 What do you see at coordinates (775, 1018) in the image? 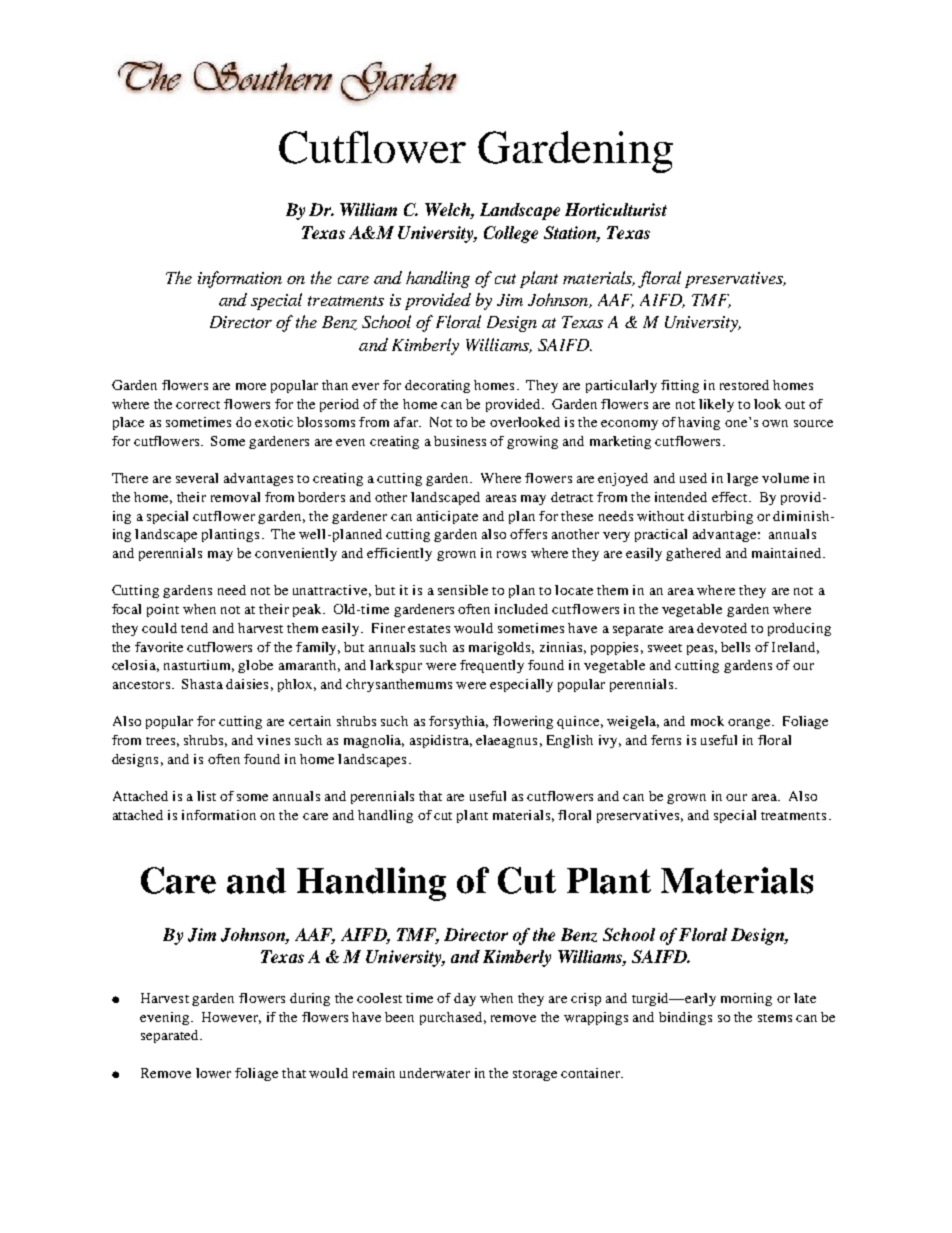
I see `stems` at bounding box center [775, 1018].
